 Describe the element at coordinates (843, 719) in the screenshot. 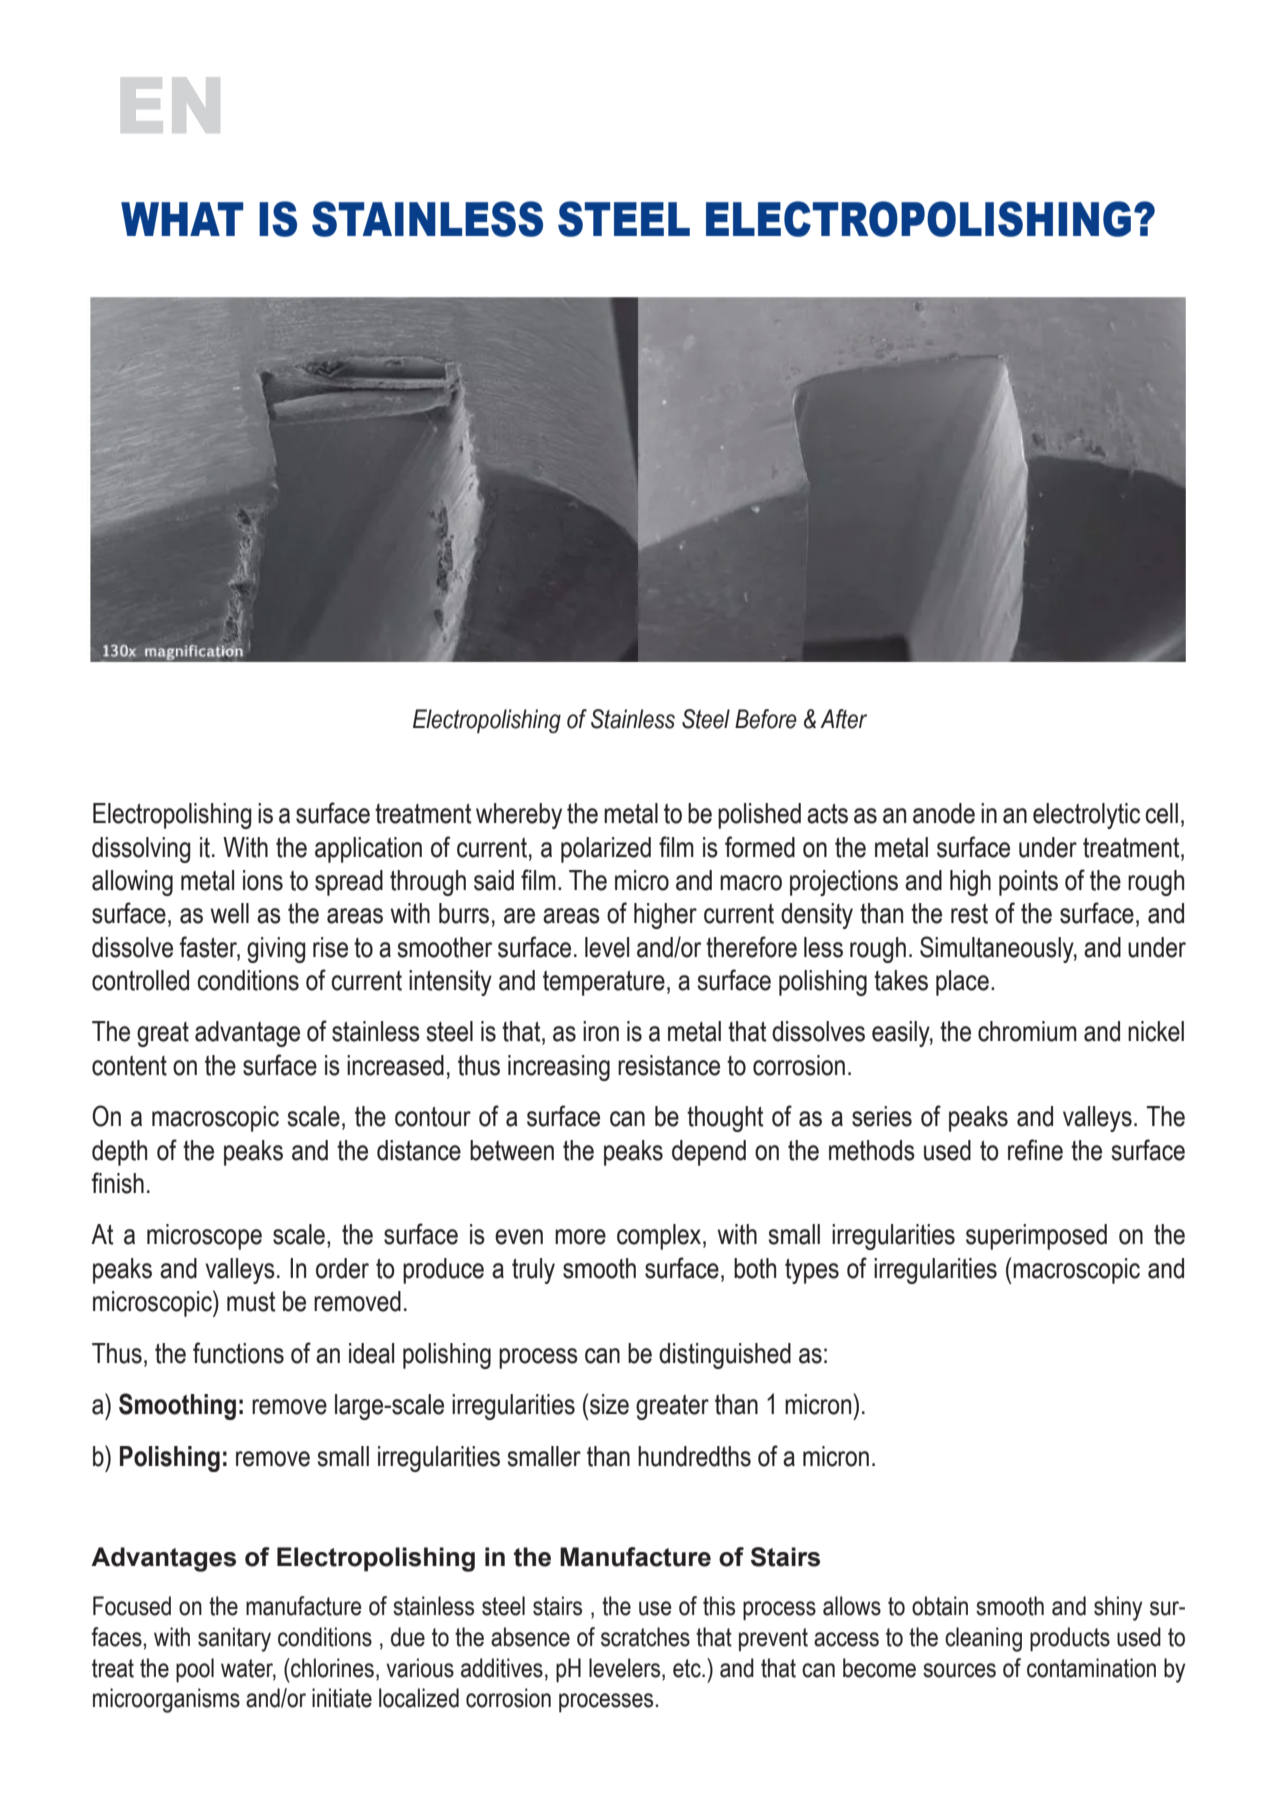

I see `After` at that location.
